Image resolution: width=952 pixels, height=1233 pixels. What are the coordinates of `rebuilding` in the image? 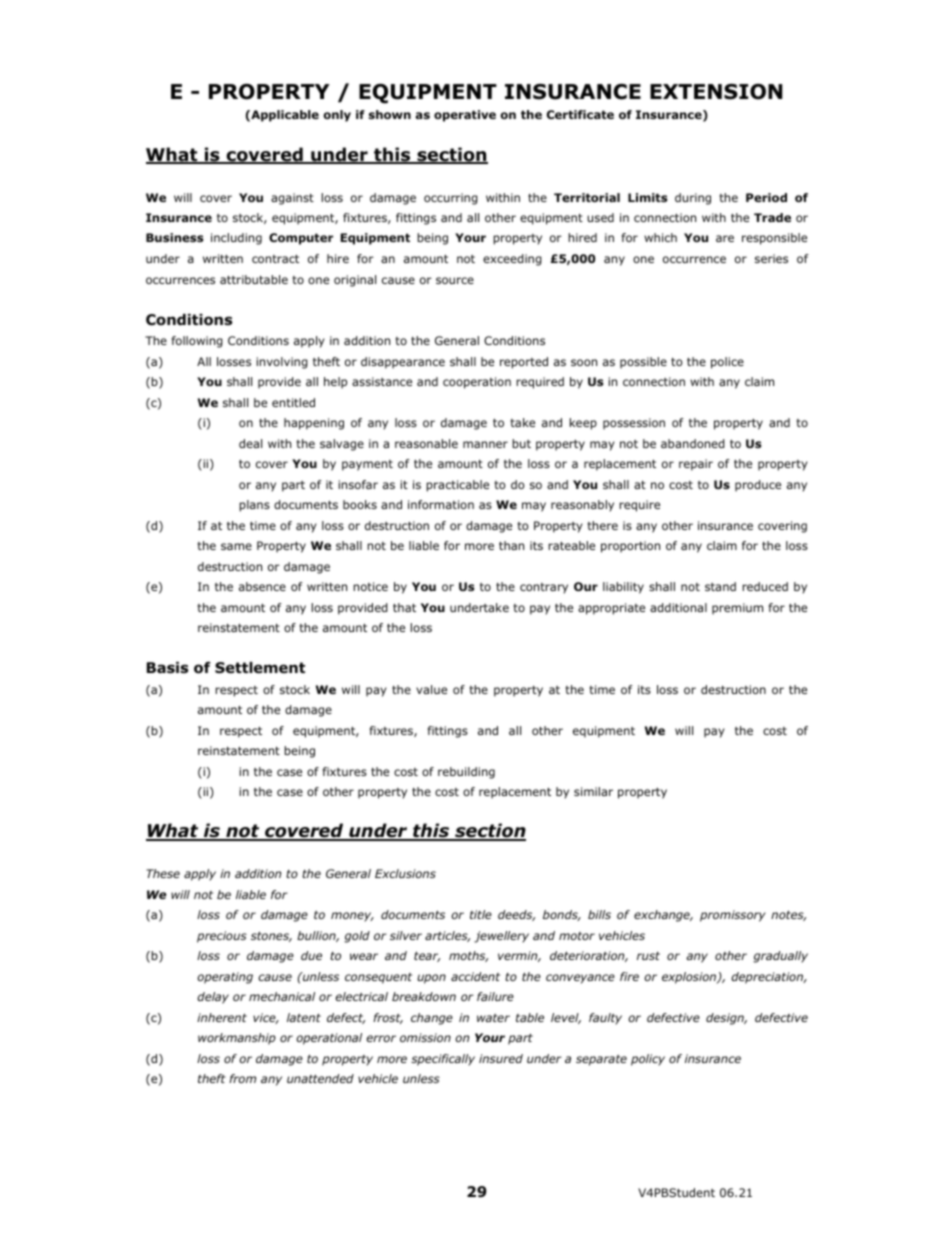 It's located at (466, 773).
